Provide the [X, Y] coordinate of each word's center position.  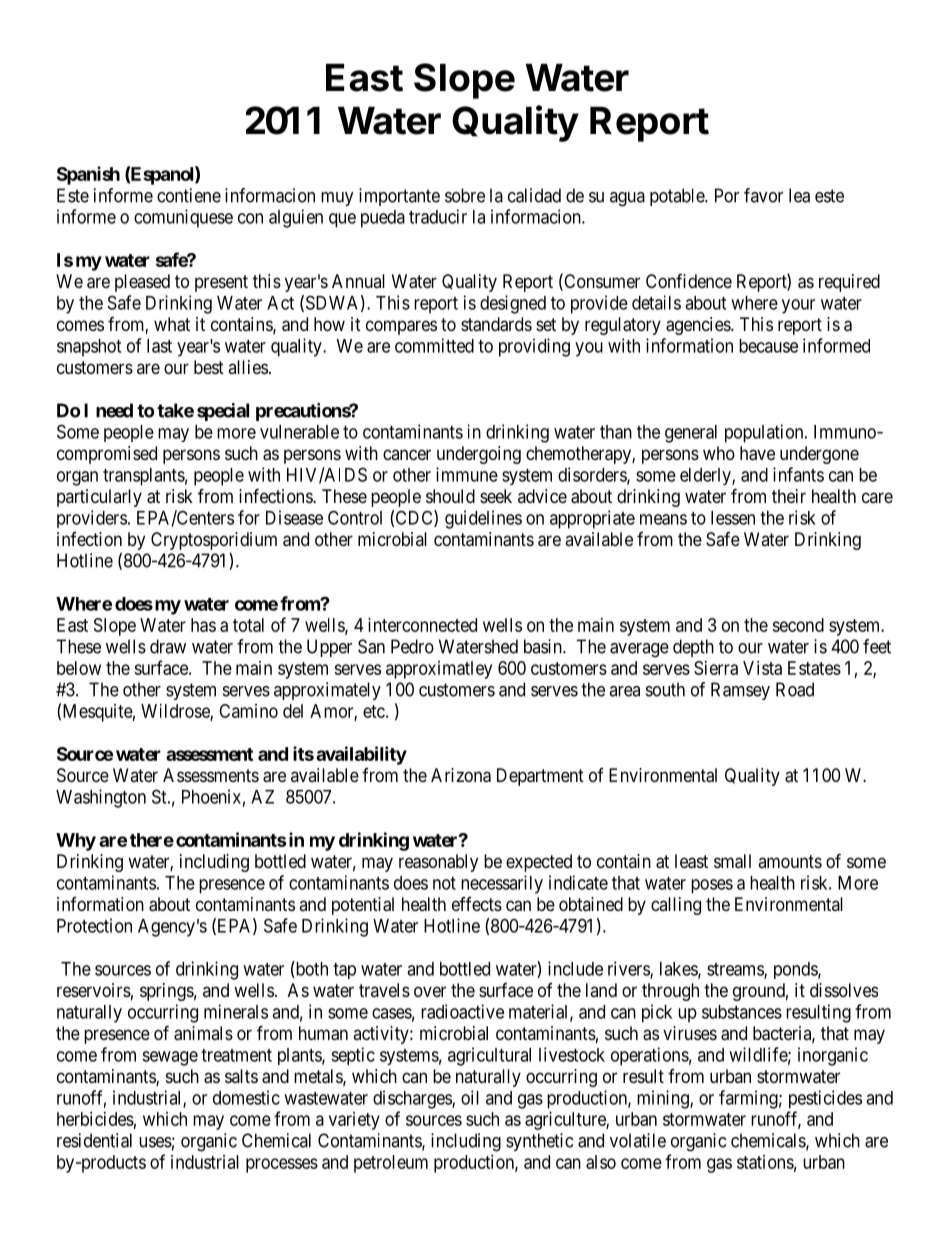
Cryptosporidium [214, 541]
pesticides [825, 1099]
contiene [189, 195]
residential [94, 1140]
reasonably [438, 863]
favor [763, 195]
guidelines [483, 519]
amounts [790, 861]
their [789, 496]
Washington [101, 798]
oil [470, 1097]
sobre [465, 195]
